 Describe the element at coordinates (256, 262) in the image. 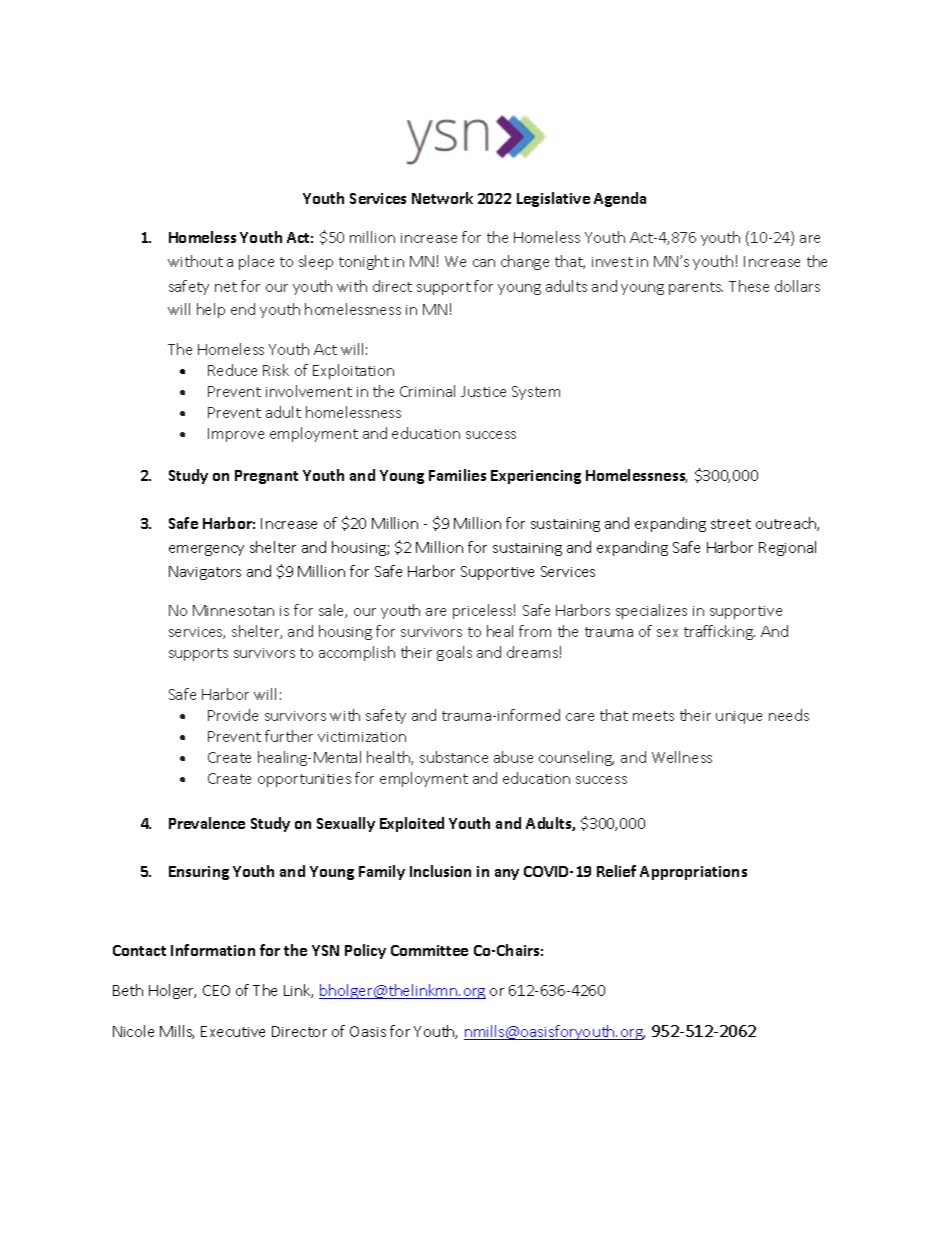

I see `place` at that location.
